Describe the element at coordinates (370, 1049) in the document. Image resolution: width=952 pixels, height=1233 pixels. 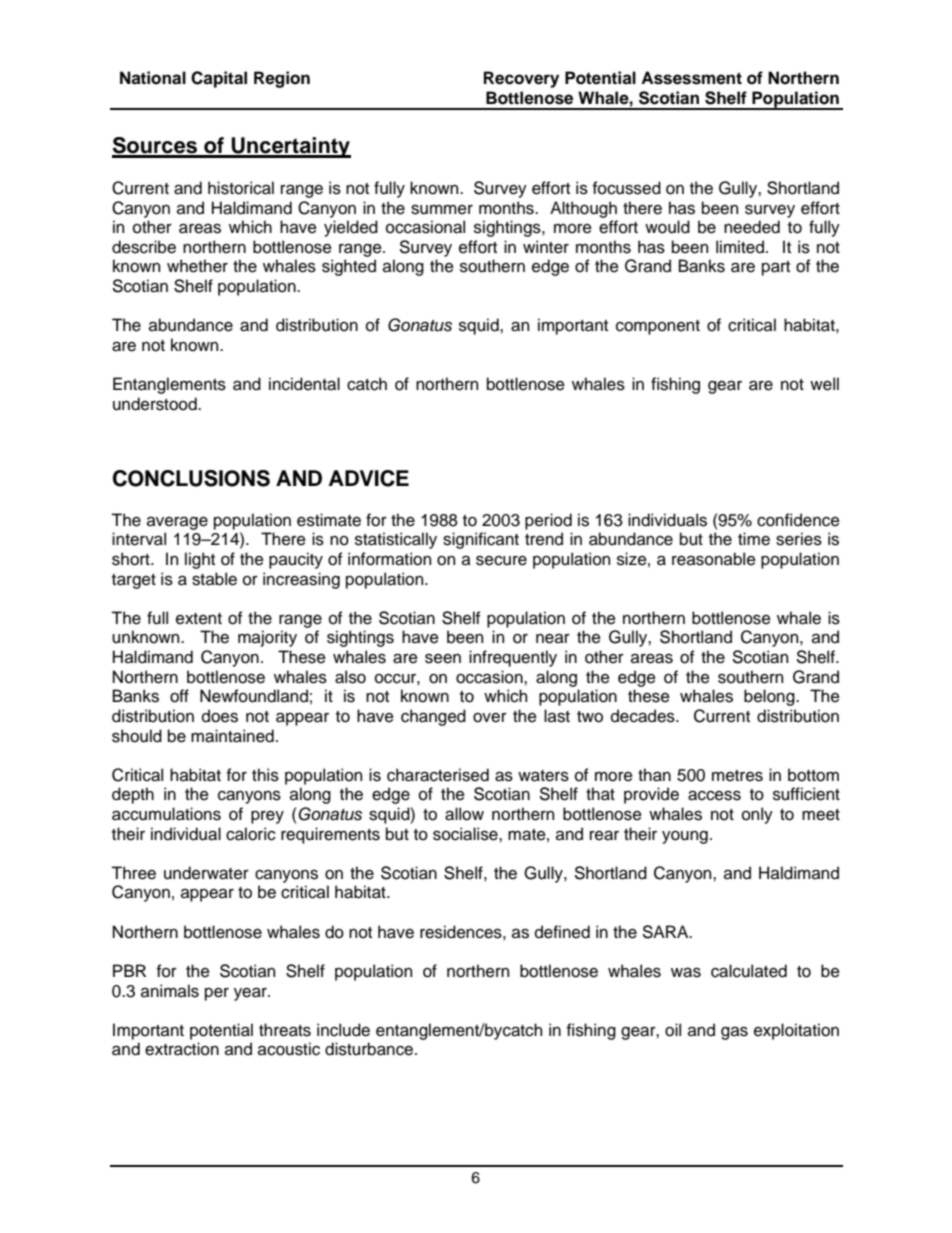
I see `disturbance` at that location.
